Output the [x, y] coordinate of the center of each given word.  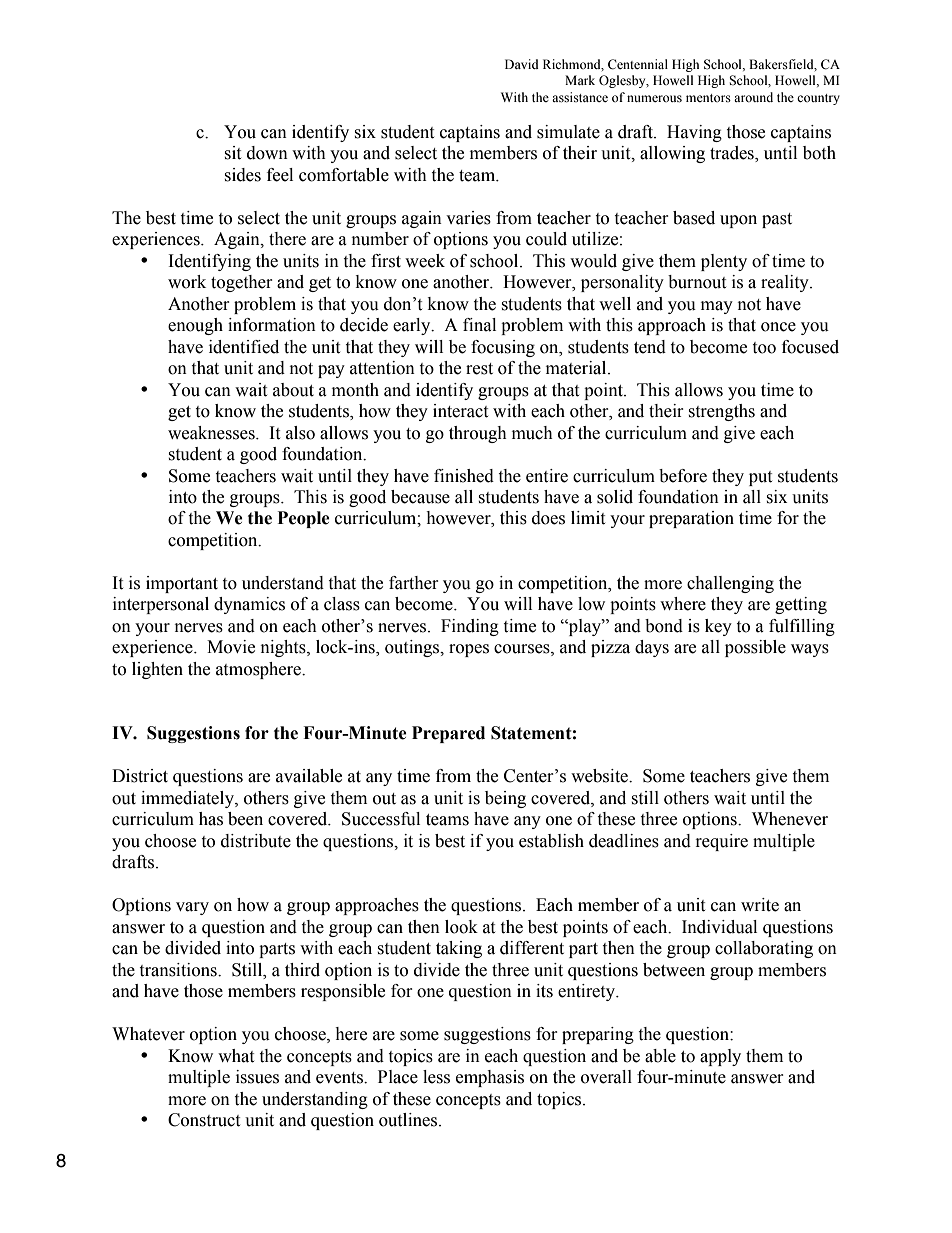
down [267, 153]
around [753, 97]
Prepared [448, 734]
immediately [188, 799]
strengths [721, 412]
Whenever [790, 819]
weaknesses [212, 433]
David [522, 64]
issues [257, 1077]
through [478, 434]
